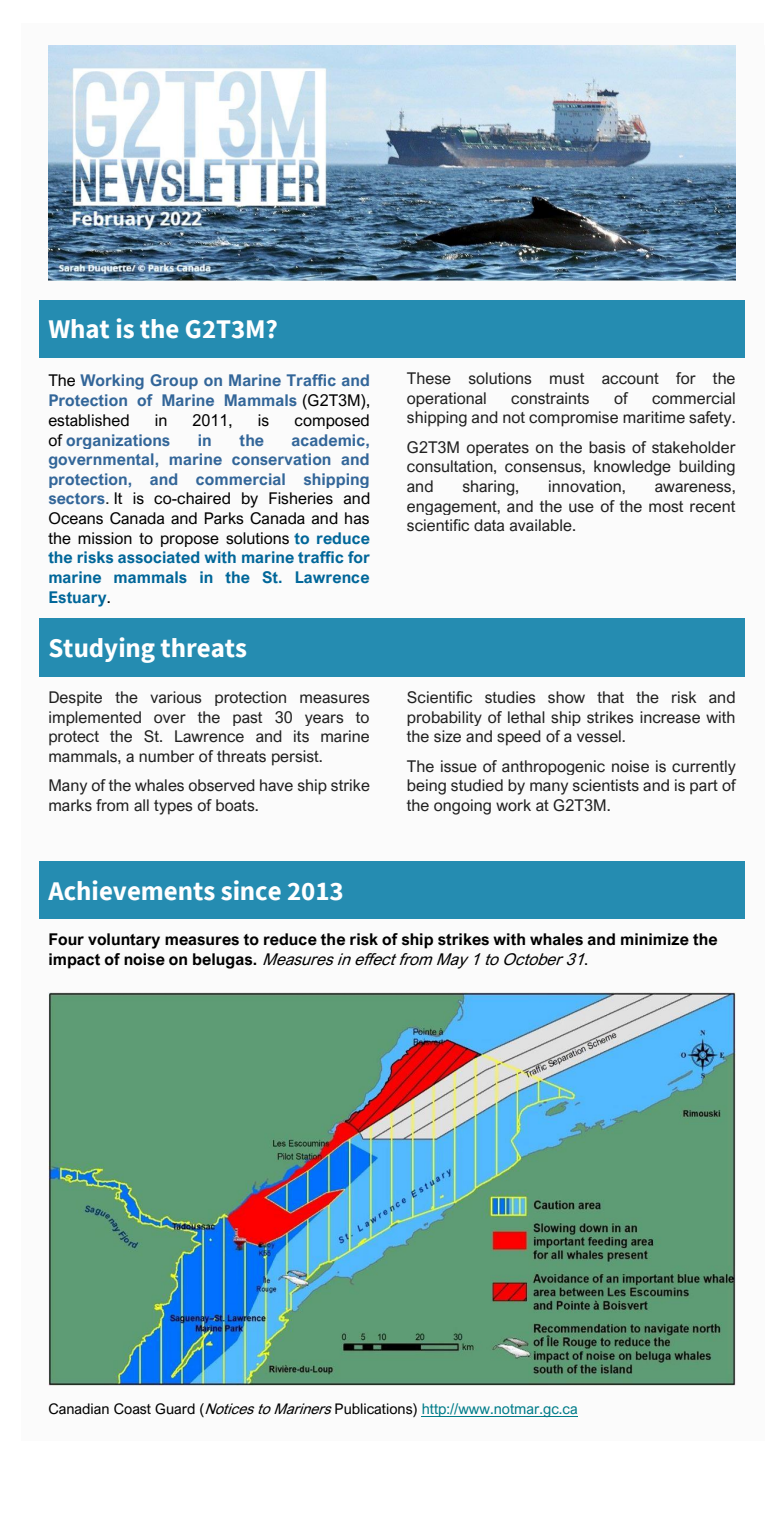 Image resolution: width=784 pixels, height=1522 pixels. Describe the element at coordinates (630, 379) in the page. I see `account` at that location.
